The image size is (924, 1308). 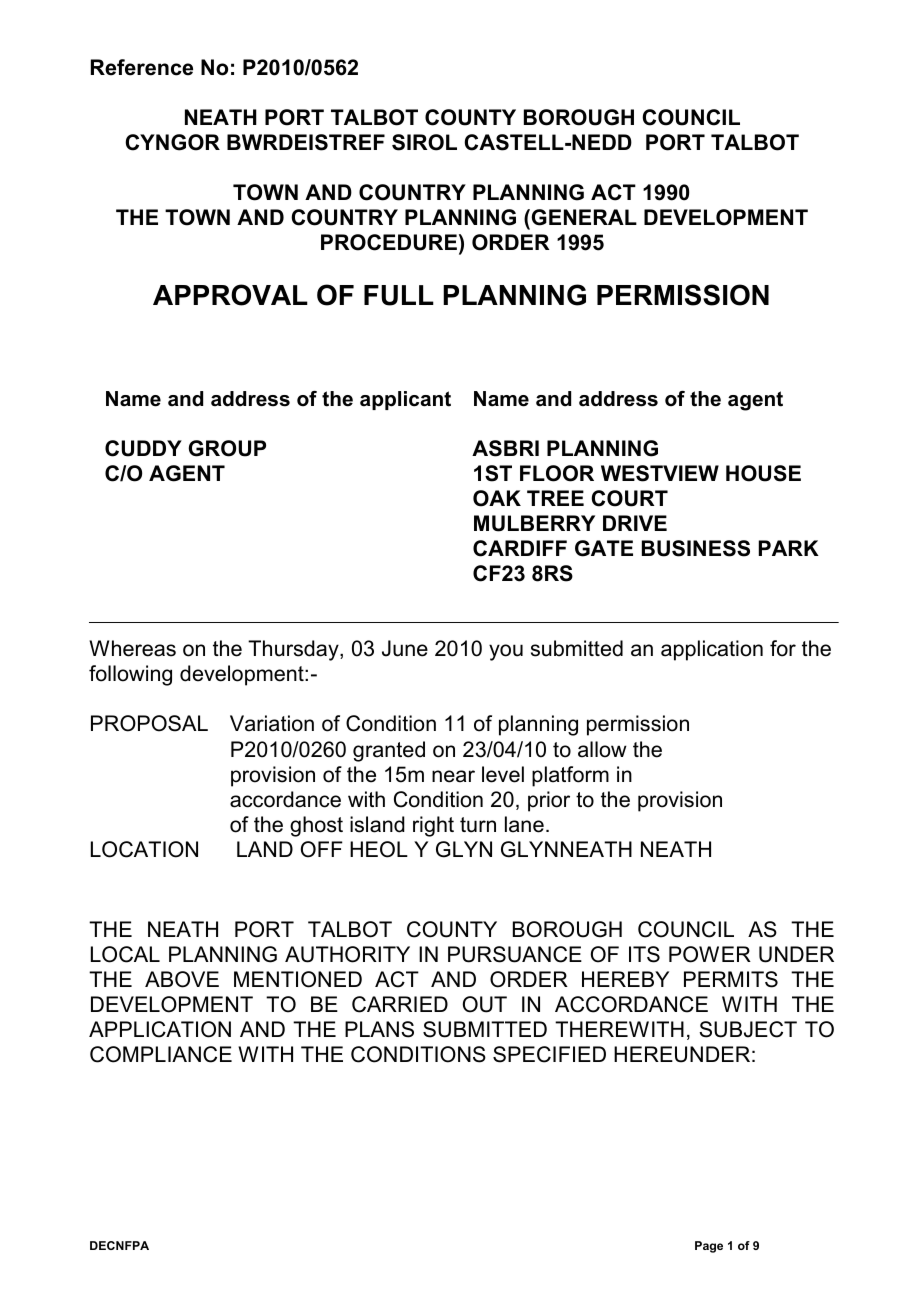 What do you see at coordinates (144, 849) in the page?
I see `LOCATION` at bounding box center [144, 849].
